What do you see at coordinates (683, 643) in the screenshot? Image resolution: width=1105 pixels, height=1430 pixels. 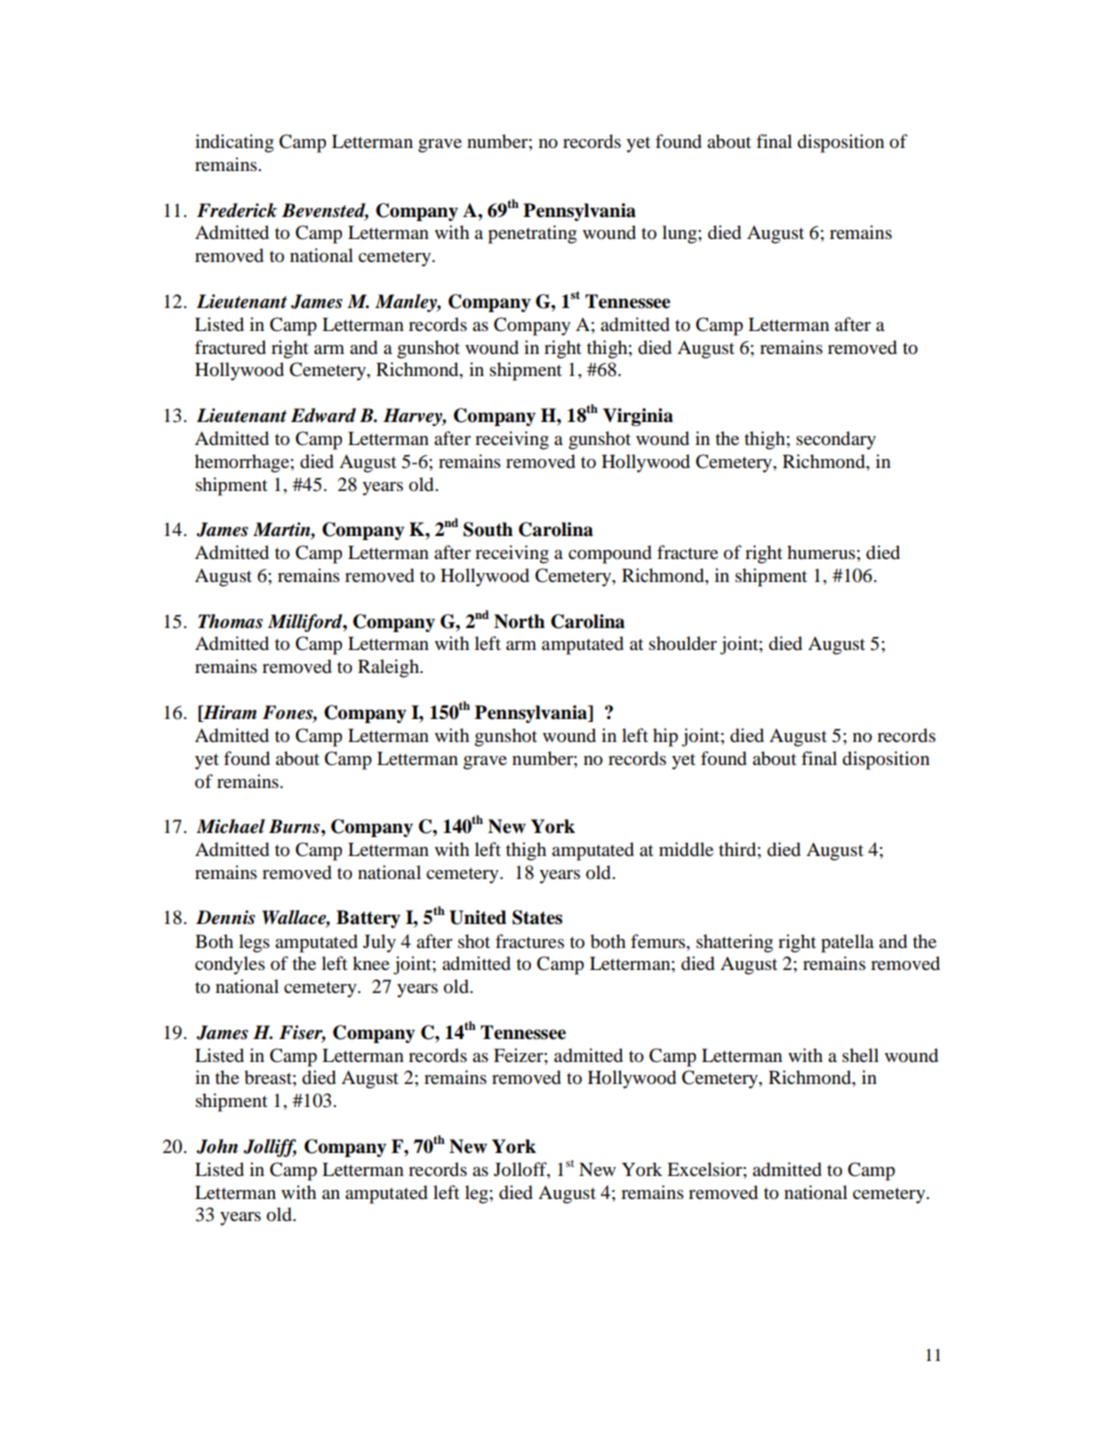 I see `shoulder` at bounding box center [683, 643].
